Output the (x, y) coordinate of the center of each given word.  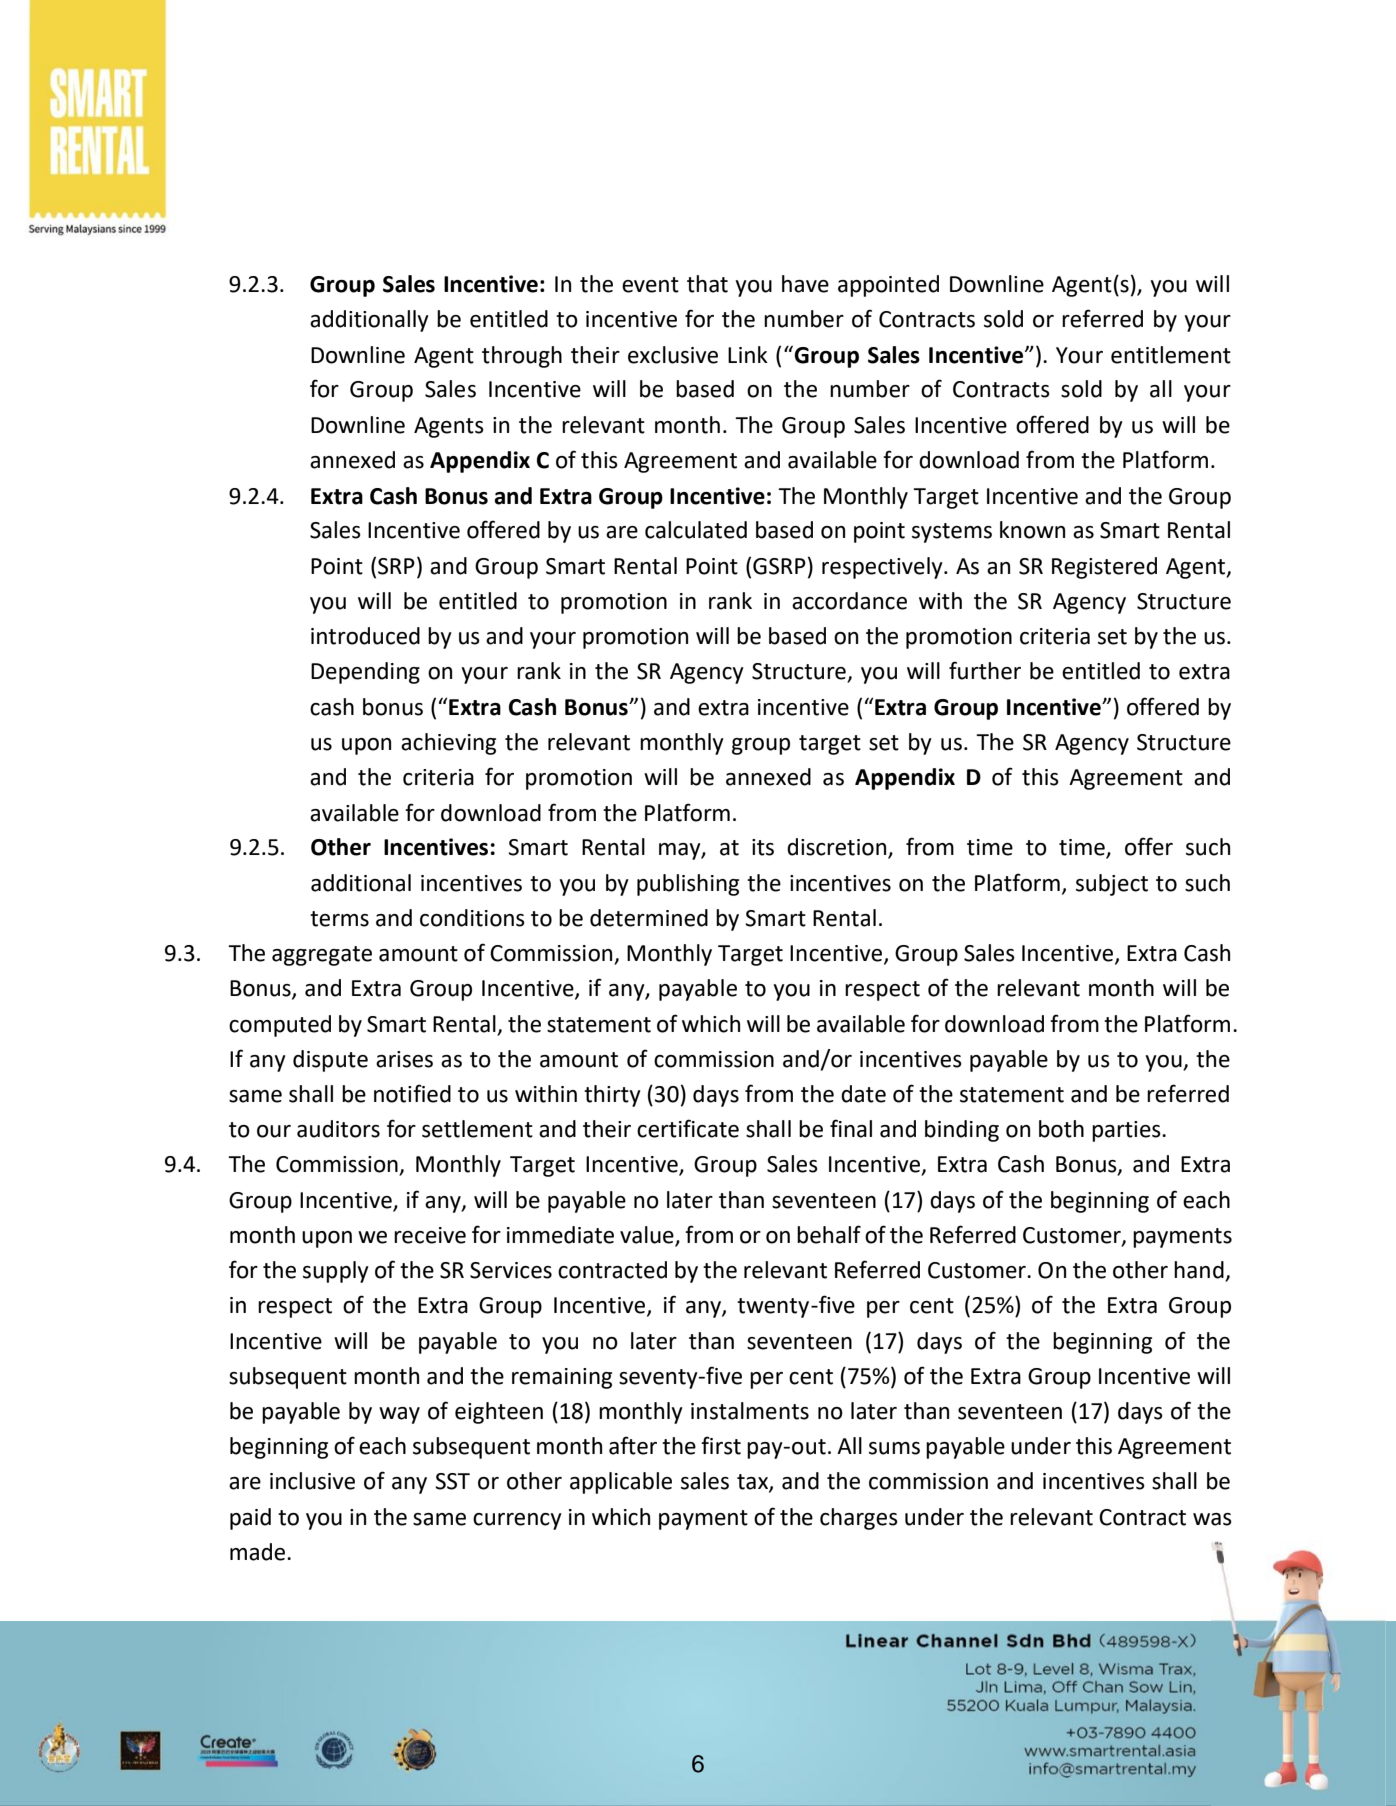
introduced (365, 636)
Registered (1104, 568)
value (648, 1236)
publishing (688, 885)
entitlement (1171, 355)
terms (339, 919)
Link (748, 354)
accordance (849, 601)
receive (430, 1235)
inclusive (312, 1481)
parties (1127, 1131)
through (522, 357)
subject (1112, 885)
